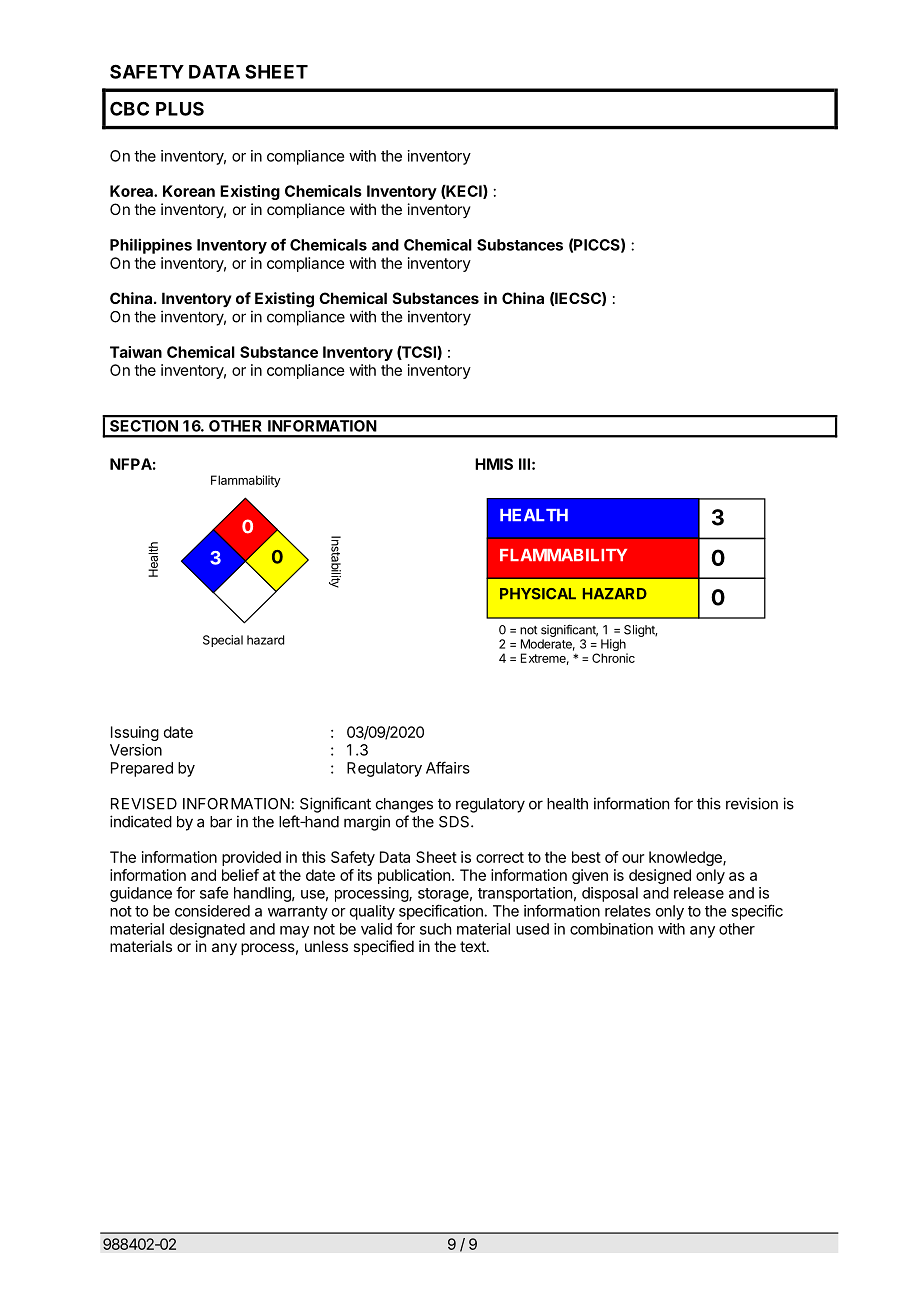  What do you see at coordinates (613, 658) in the document?
I see `Chronic` at bounding box center [613, 658].
